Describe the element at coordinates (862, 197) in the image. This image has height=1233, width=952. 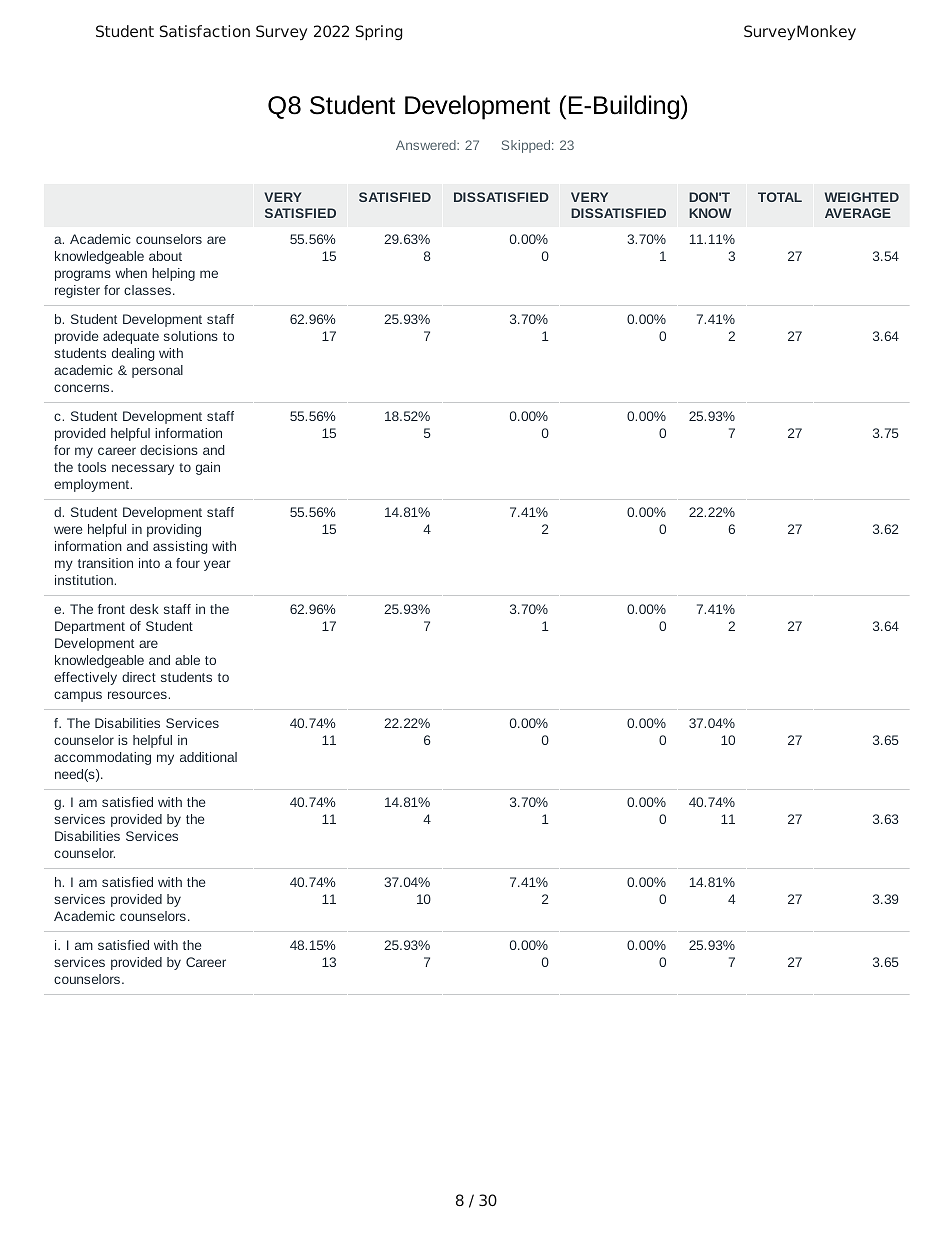
I see `WEIGHTED` at that location.
